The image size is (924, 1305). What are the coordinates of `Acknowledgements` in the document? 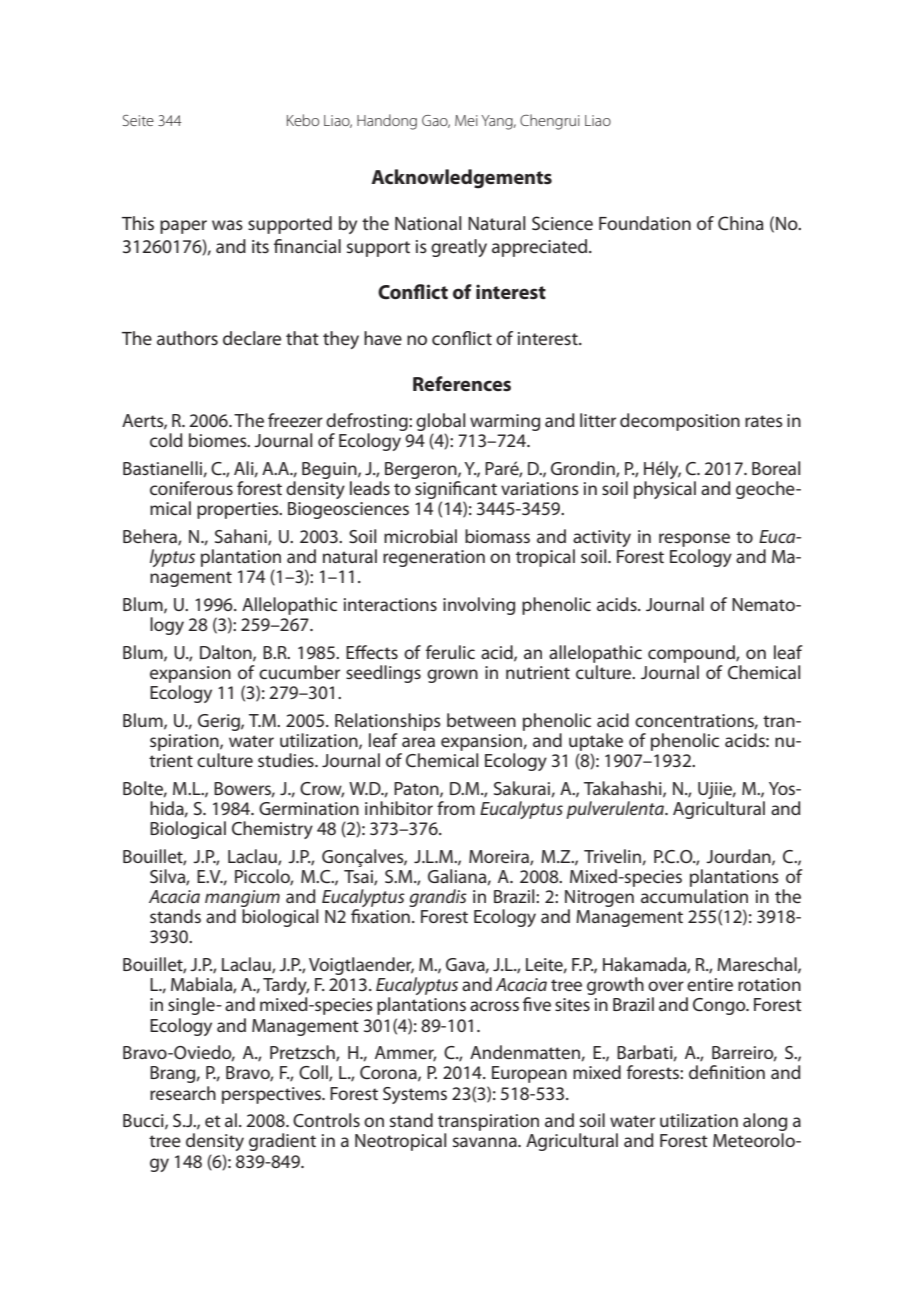 It's located at (461, 179).
